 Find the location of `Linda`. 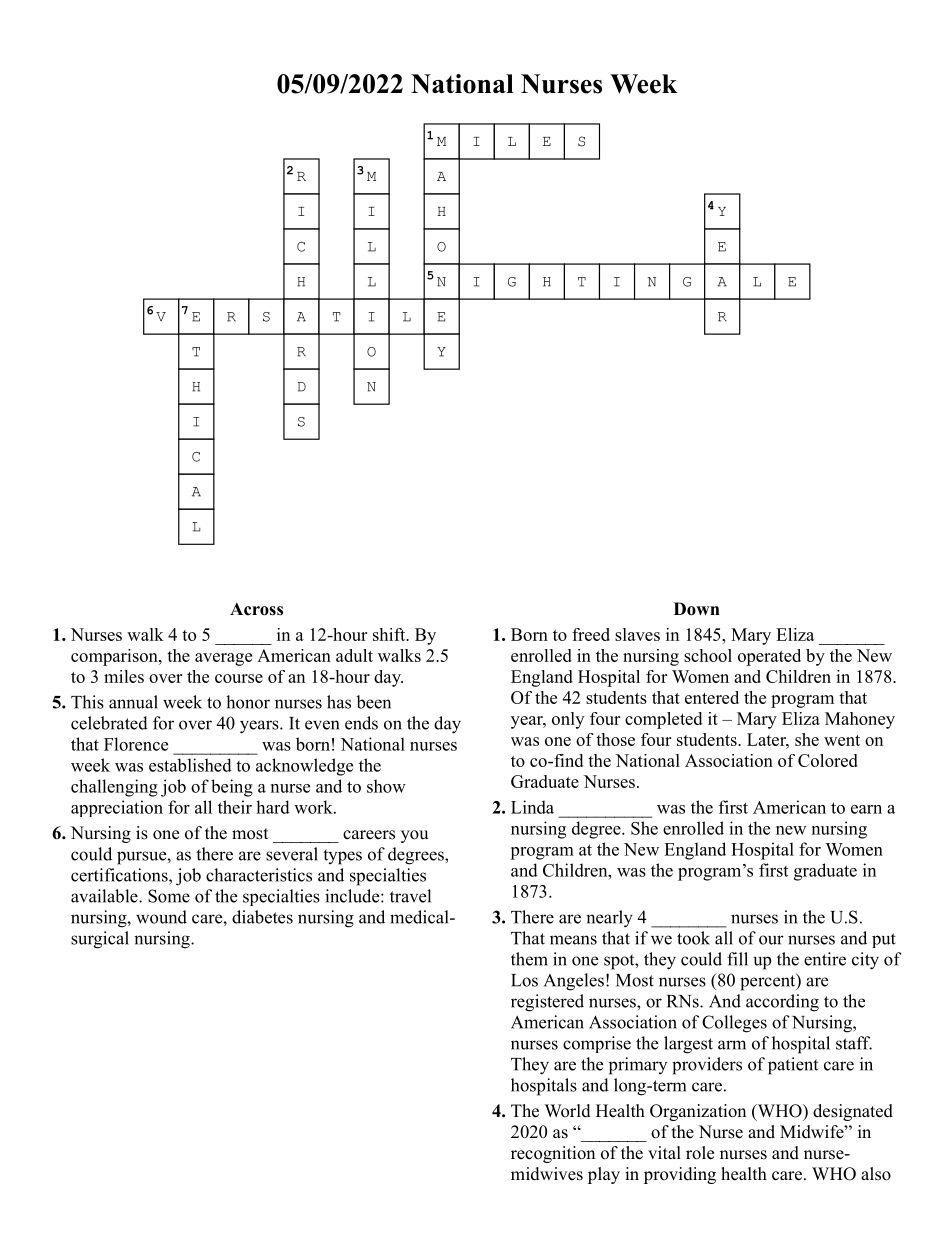

Linda is located at coordinates (532, 807).
